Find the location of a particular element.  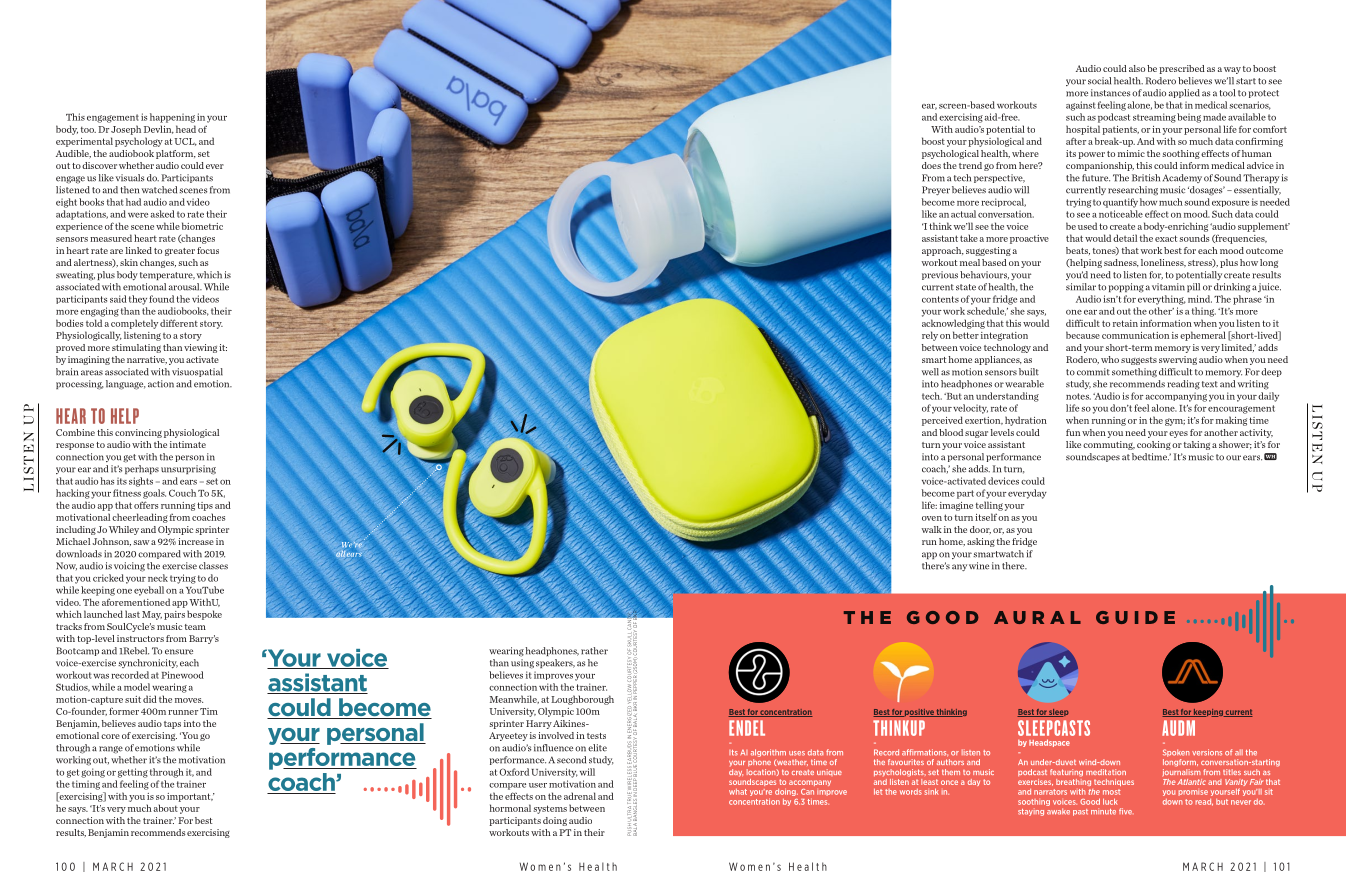

previous is located at coordinates (940, 275).
